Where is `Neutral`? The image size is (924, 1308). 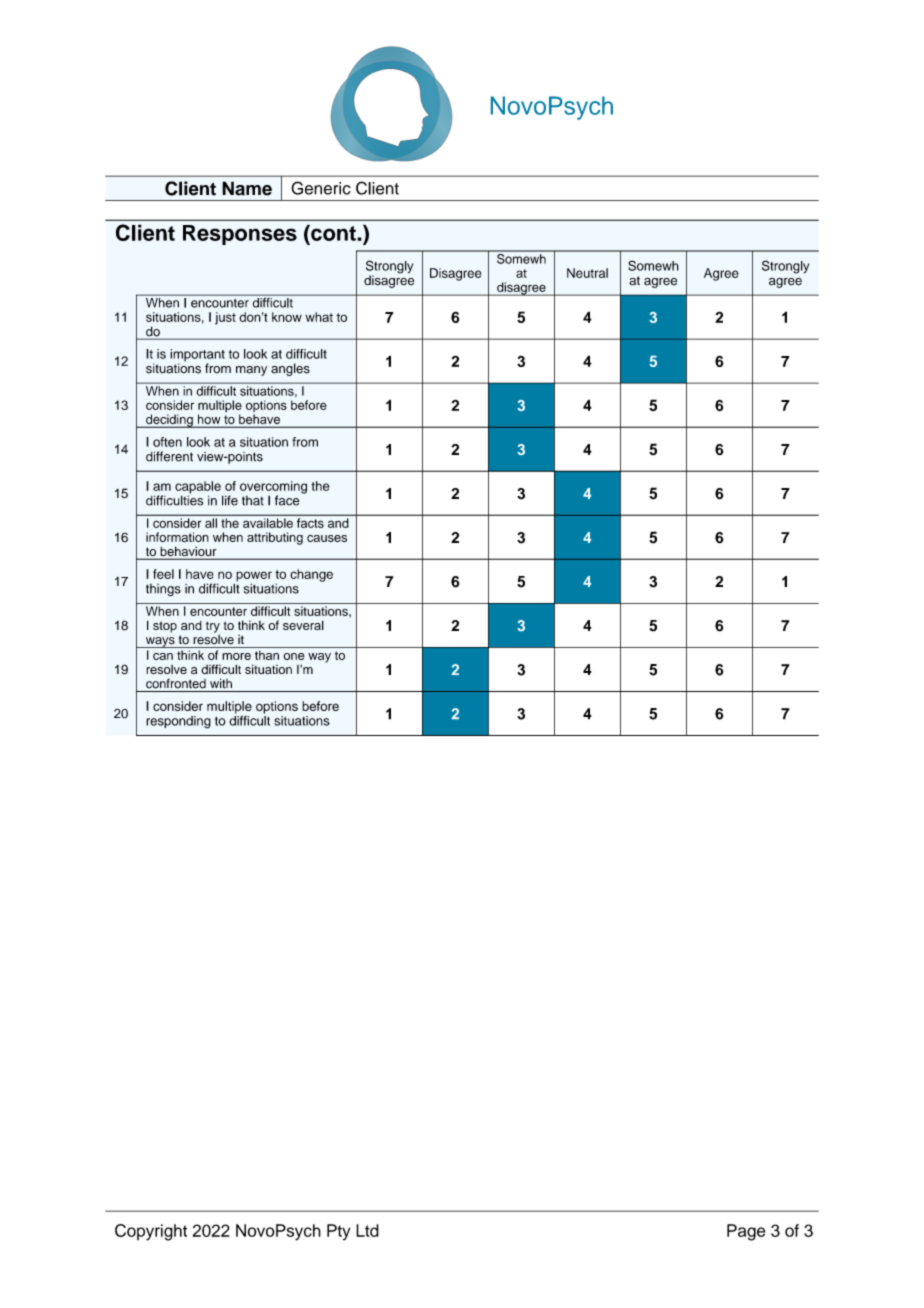 Neutral is located at coordinates (587, 273).
